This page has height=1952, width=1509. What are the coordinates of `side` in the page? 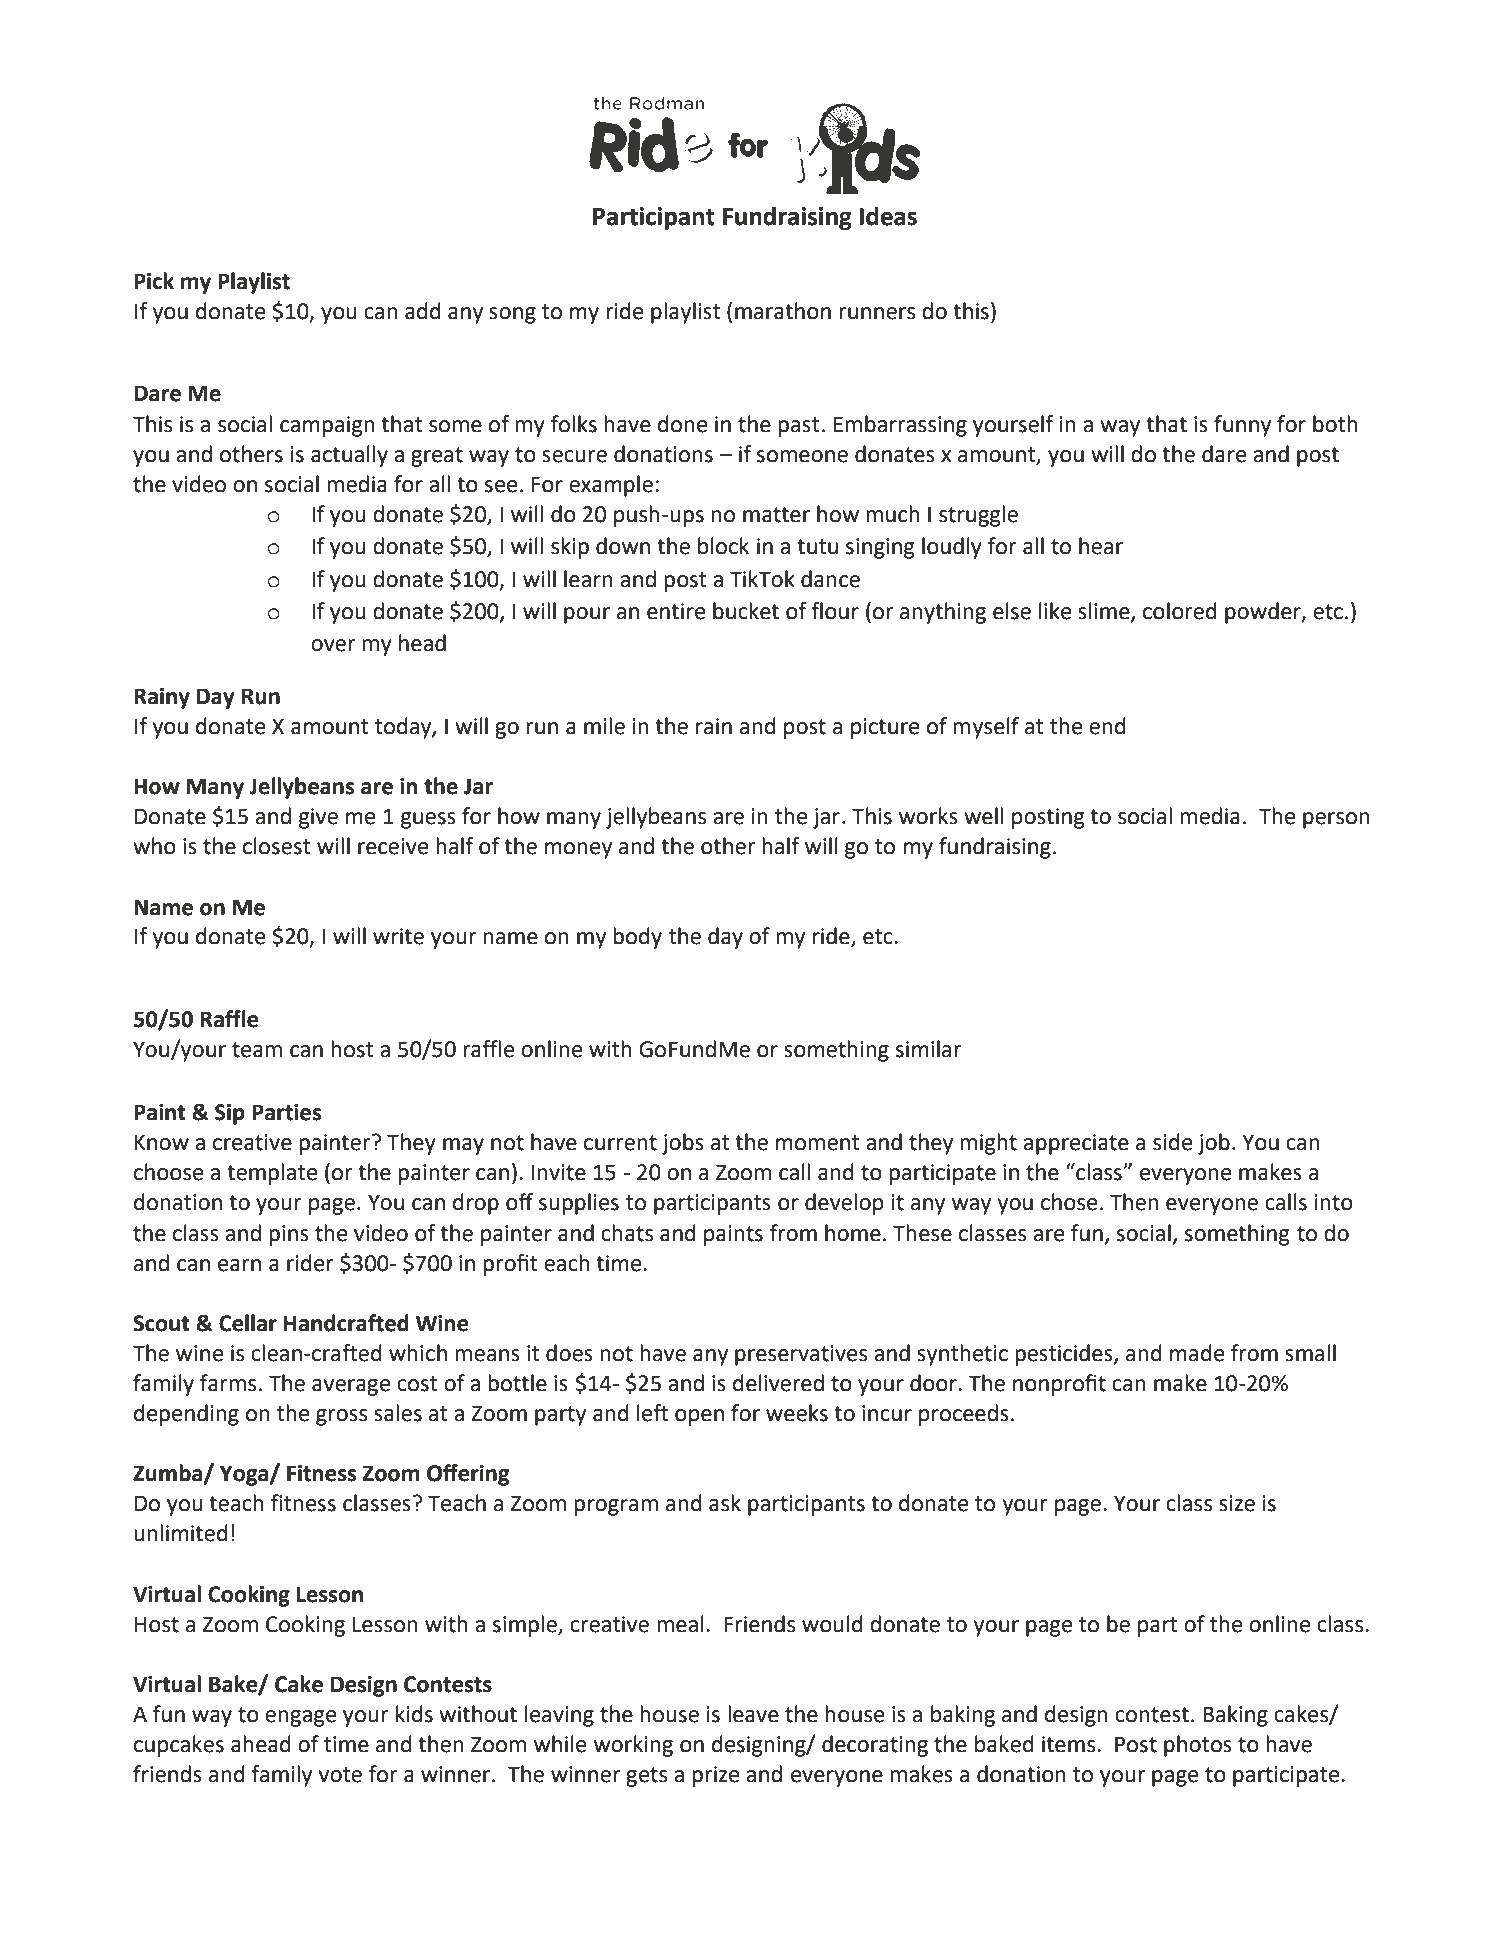 It's located at (1172, 1142).
